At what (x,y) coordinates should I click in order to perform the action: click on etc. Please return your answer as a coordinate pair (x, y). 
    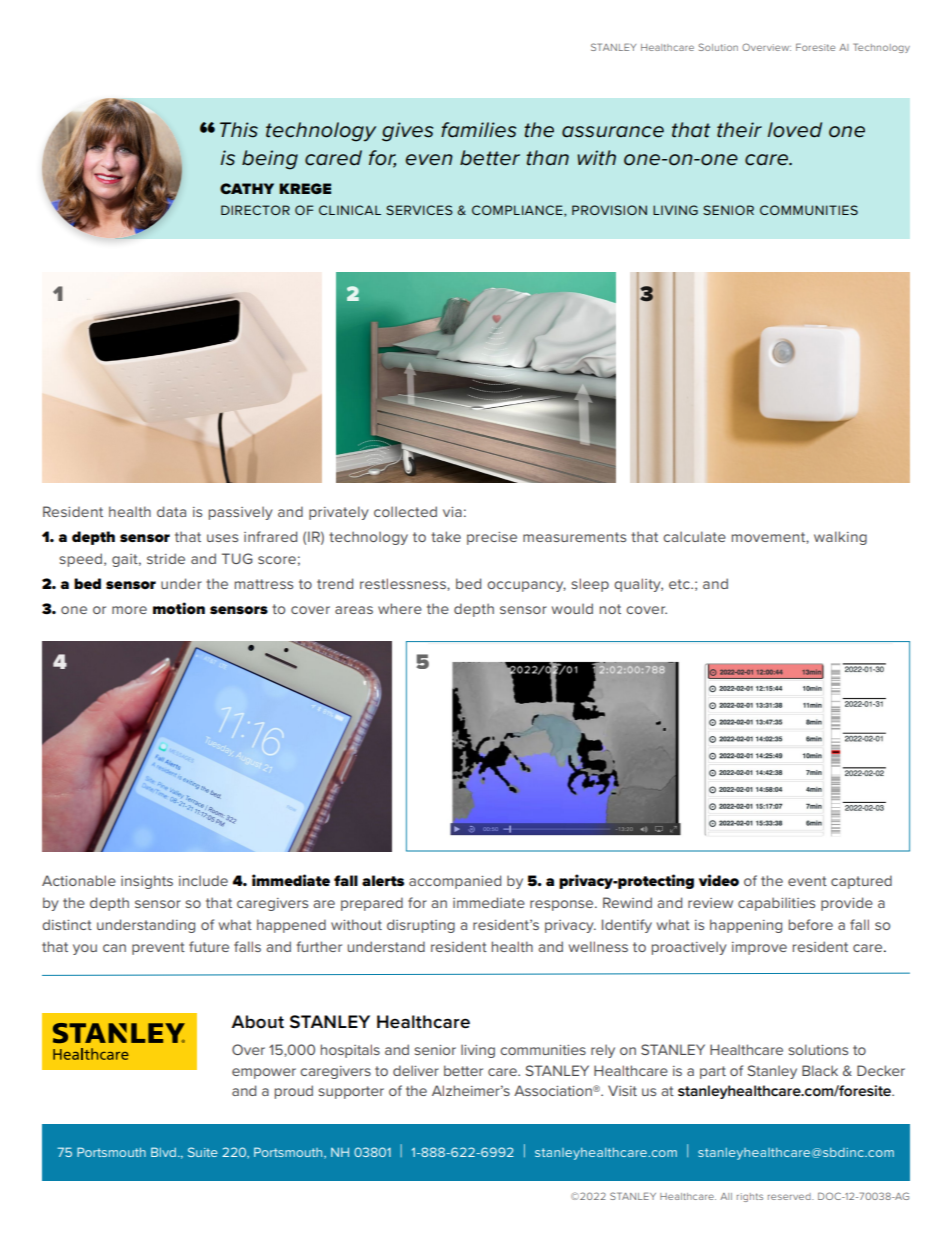
    Looking at the image, I should click on (680, 584).
